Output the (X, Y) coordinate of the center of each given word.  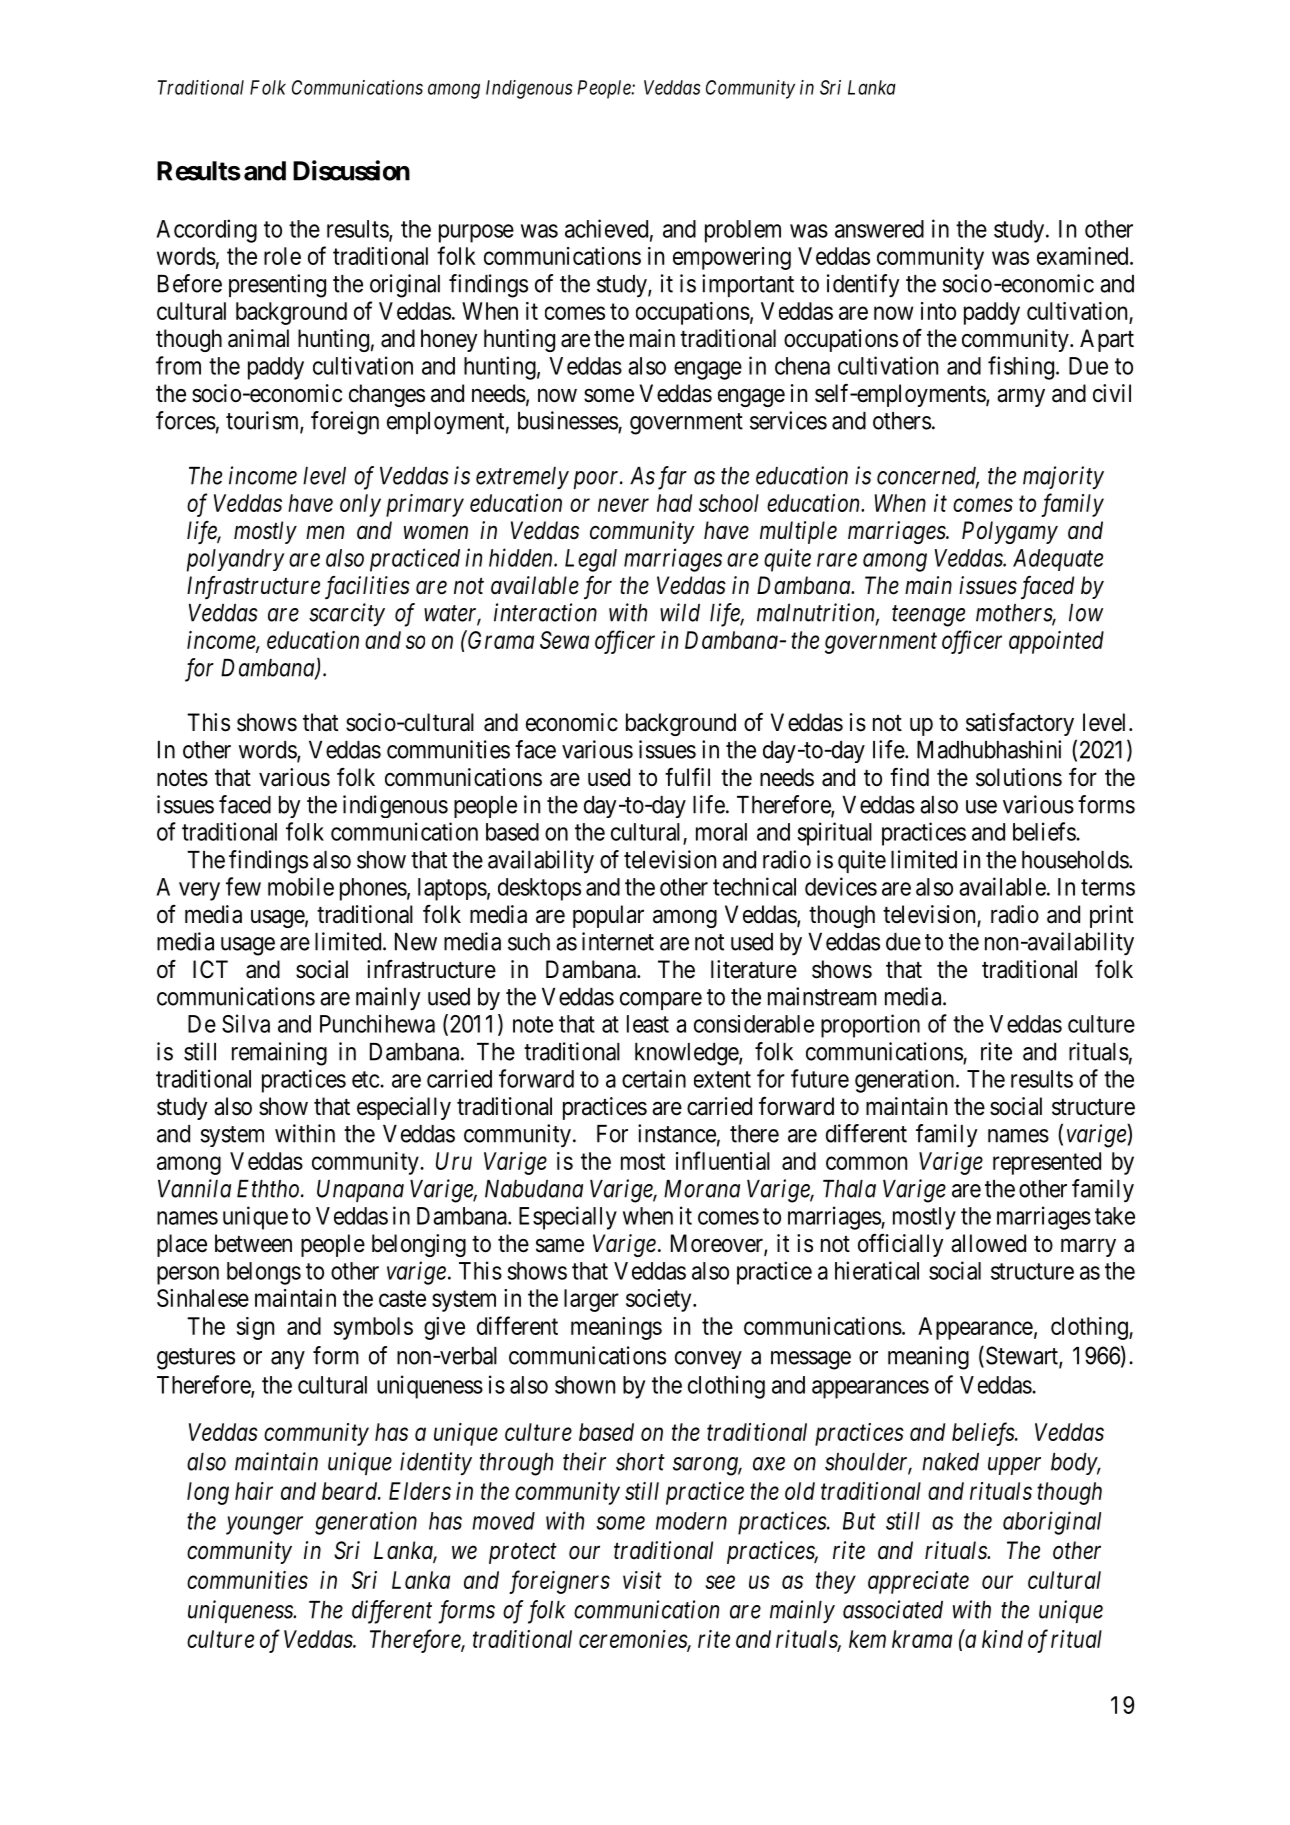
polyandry (235, 560)
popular (608, 916)
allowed (988, 1243)
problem (743, 231)
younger (264, 1525)
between (253, 1243)
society (660, 1300)
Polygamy (1010, 532)
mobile (301, 886)
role (282, 256)
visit (642, 1580)
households (1076, 860)
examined (1084, 256)
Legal (591, 560)
